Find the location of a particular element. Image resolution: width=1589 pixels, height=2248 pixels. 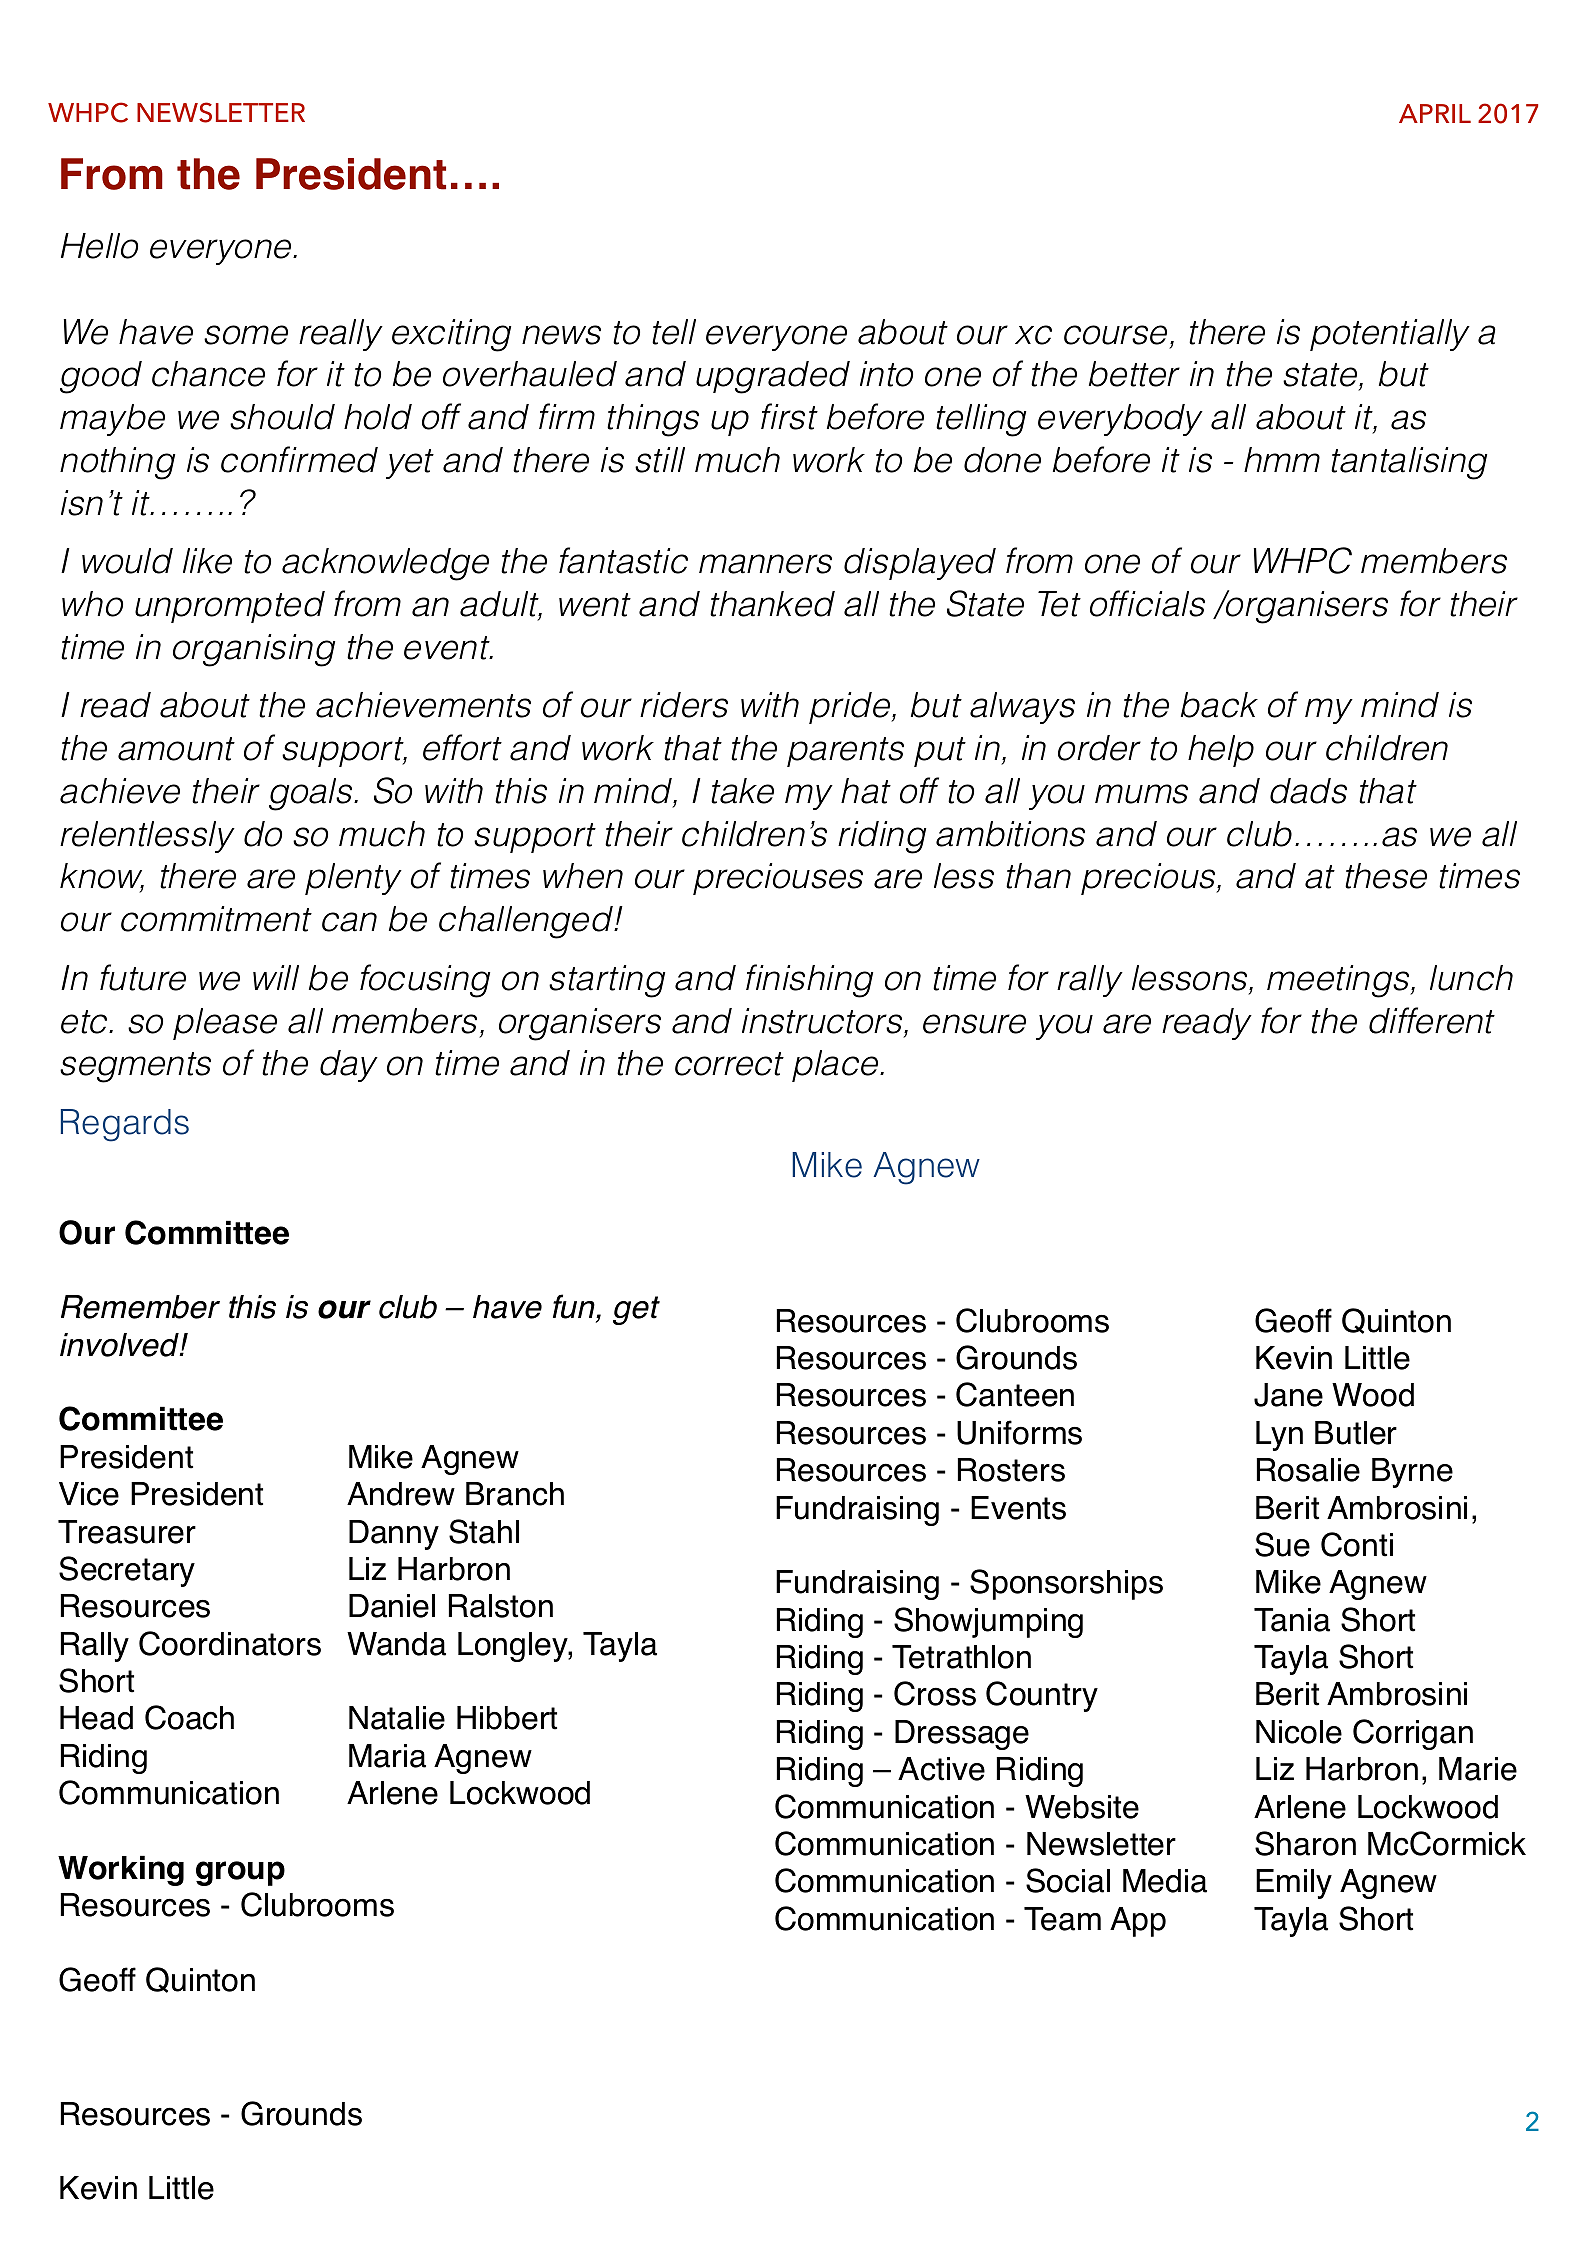

instructors is located at coordinates (823, 1021).
